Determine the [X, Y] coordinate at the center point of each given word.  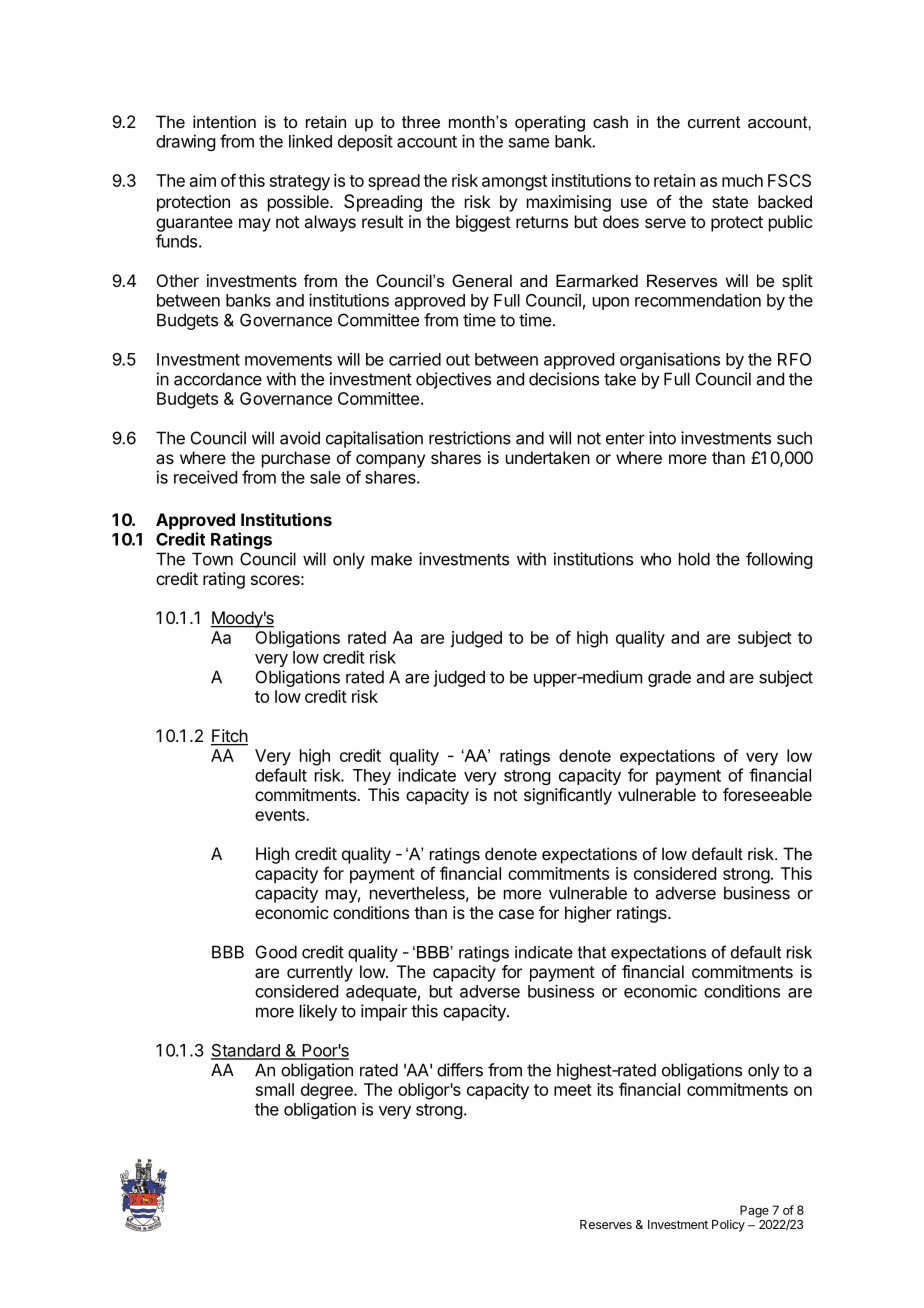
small [275, 1089]
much [742, 180]
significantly [568, 796]
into [662, 438]
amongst [514, 183]
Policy [728, 1225]
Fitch [229, 737]
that [592, 952]
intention [224, 121]
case [516, 914]
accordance [218, 379]
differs [460, 1070]
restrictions [470, 438]
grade [669, 678]
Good [276, 952]
